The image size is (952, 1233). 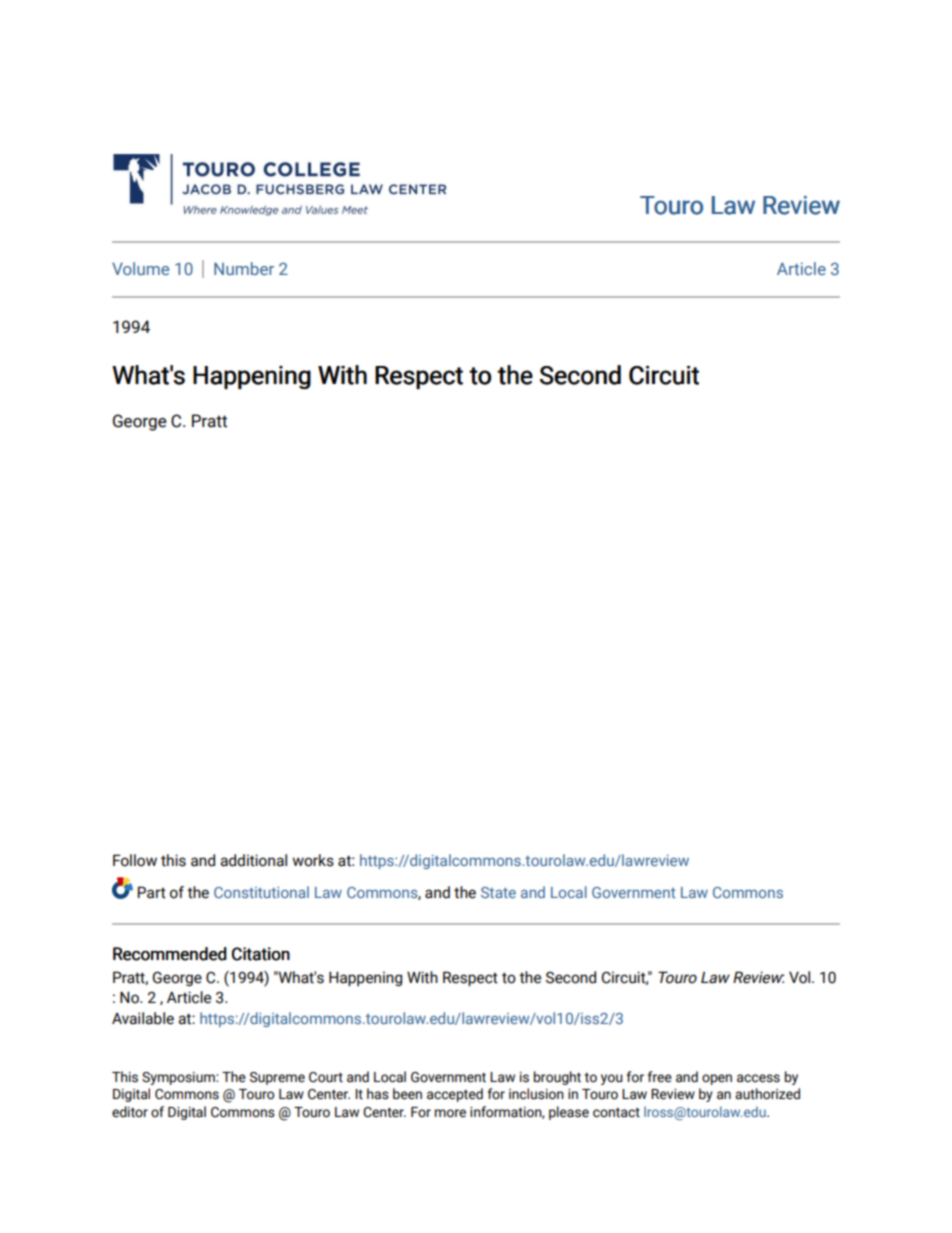 What do you see at coordinates (253, 860) in the image?
I see `additional` at bounding box center [253, 860].
